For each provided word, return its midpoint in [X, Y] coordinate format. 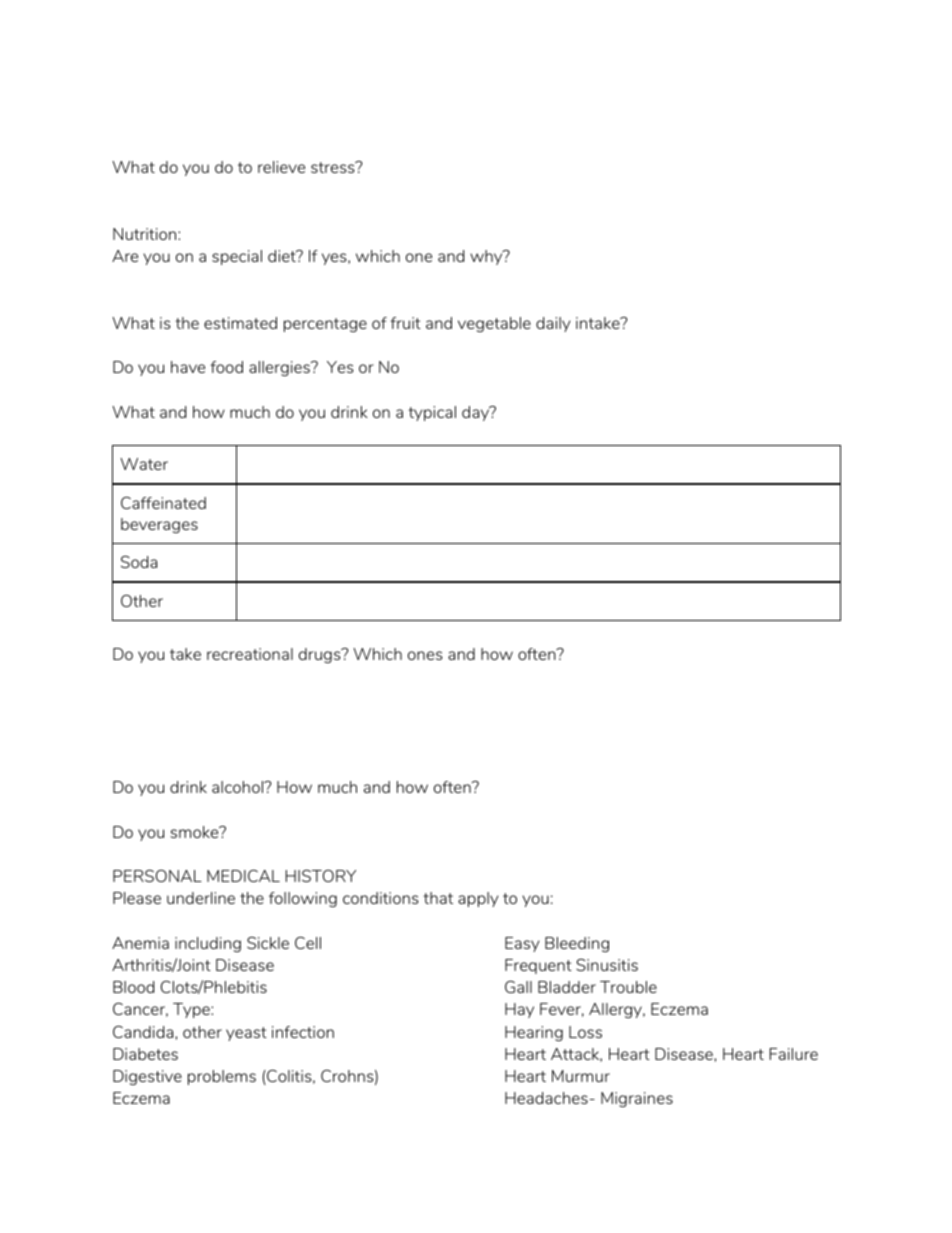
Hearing [534, 1033]
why [487, 257]
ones [425, 655]
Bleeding [577, 944]
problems [222, 1077]
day [476, 413]
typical [432, 413]
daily [553, 324]
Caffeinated [163, 503]
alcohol [239, 787]
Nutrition [146, 234]
